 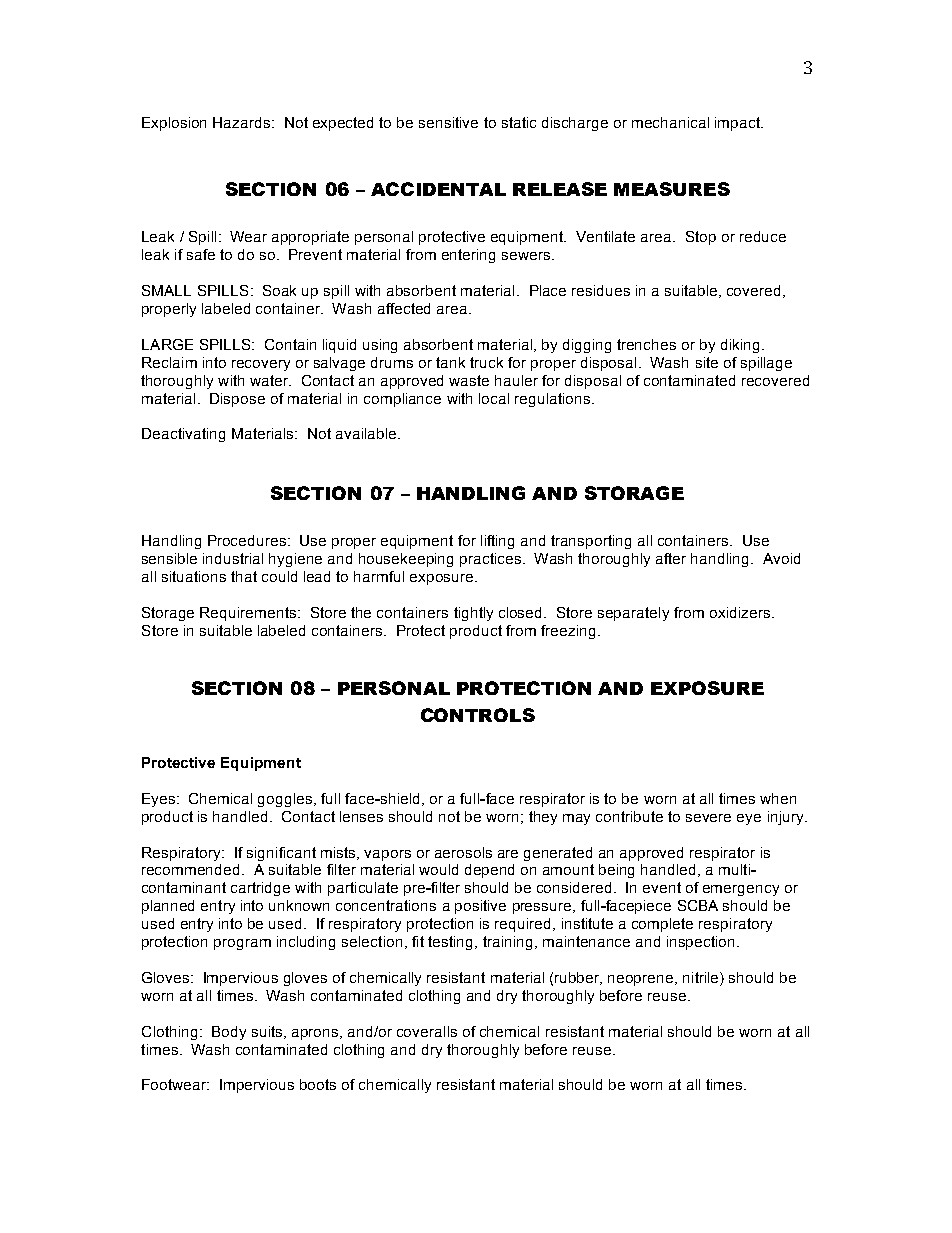 I want to click on tightly, so click(x=473, y=614).
